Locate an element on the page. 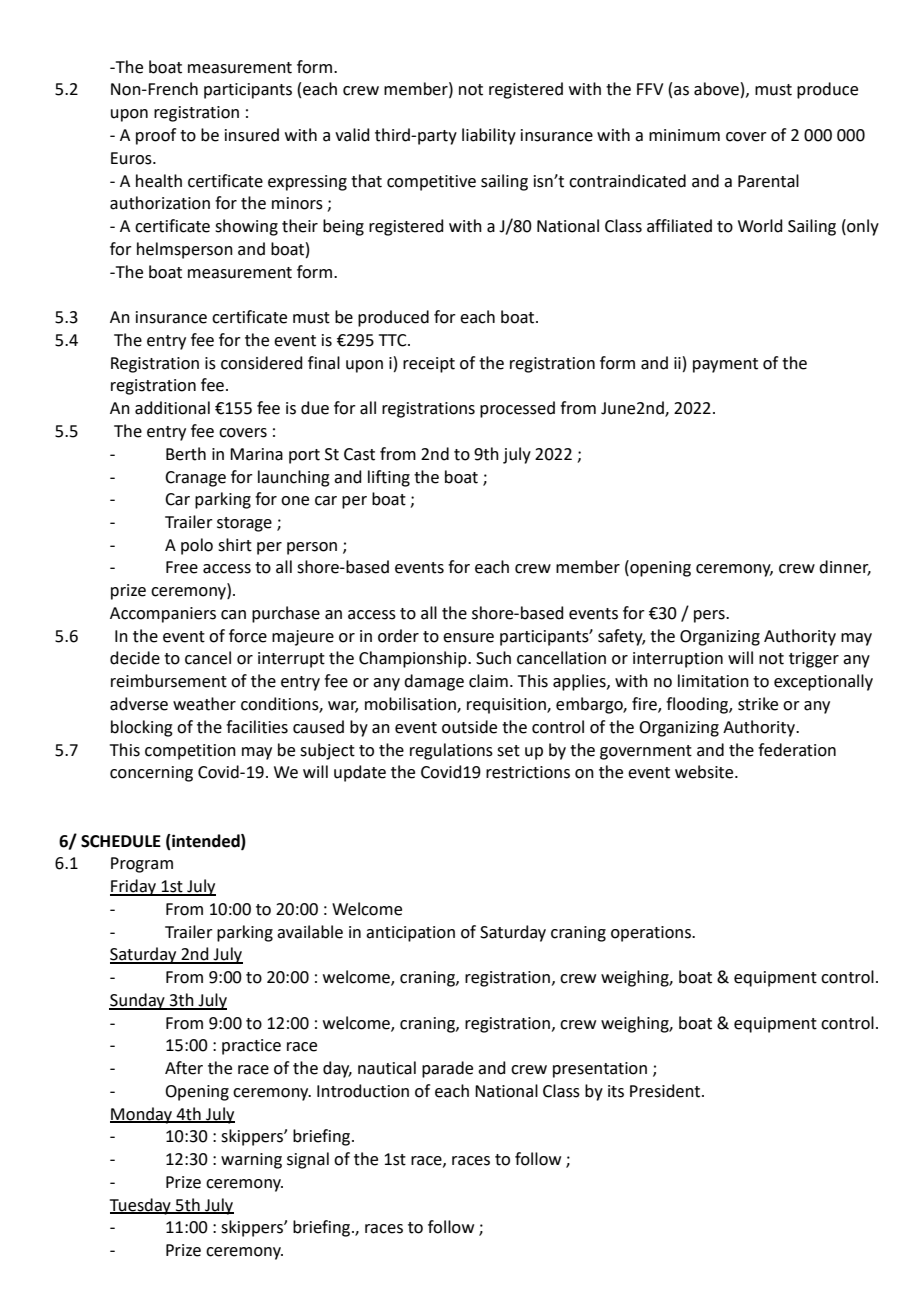 The height and width of the page is (1308, 924). considered is located at coordinates (262, 363).
